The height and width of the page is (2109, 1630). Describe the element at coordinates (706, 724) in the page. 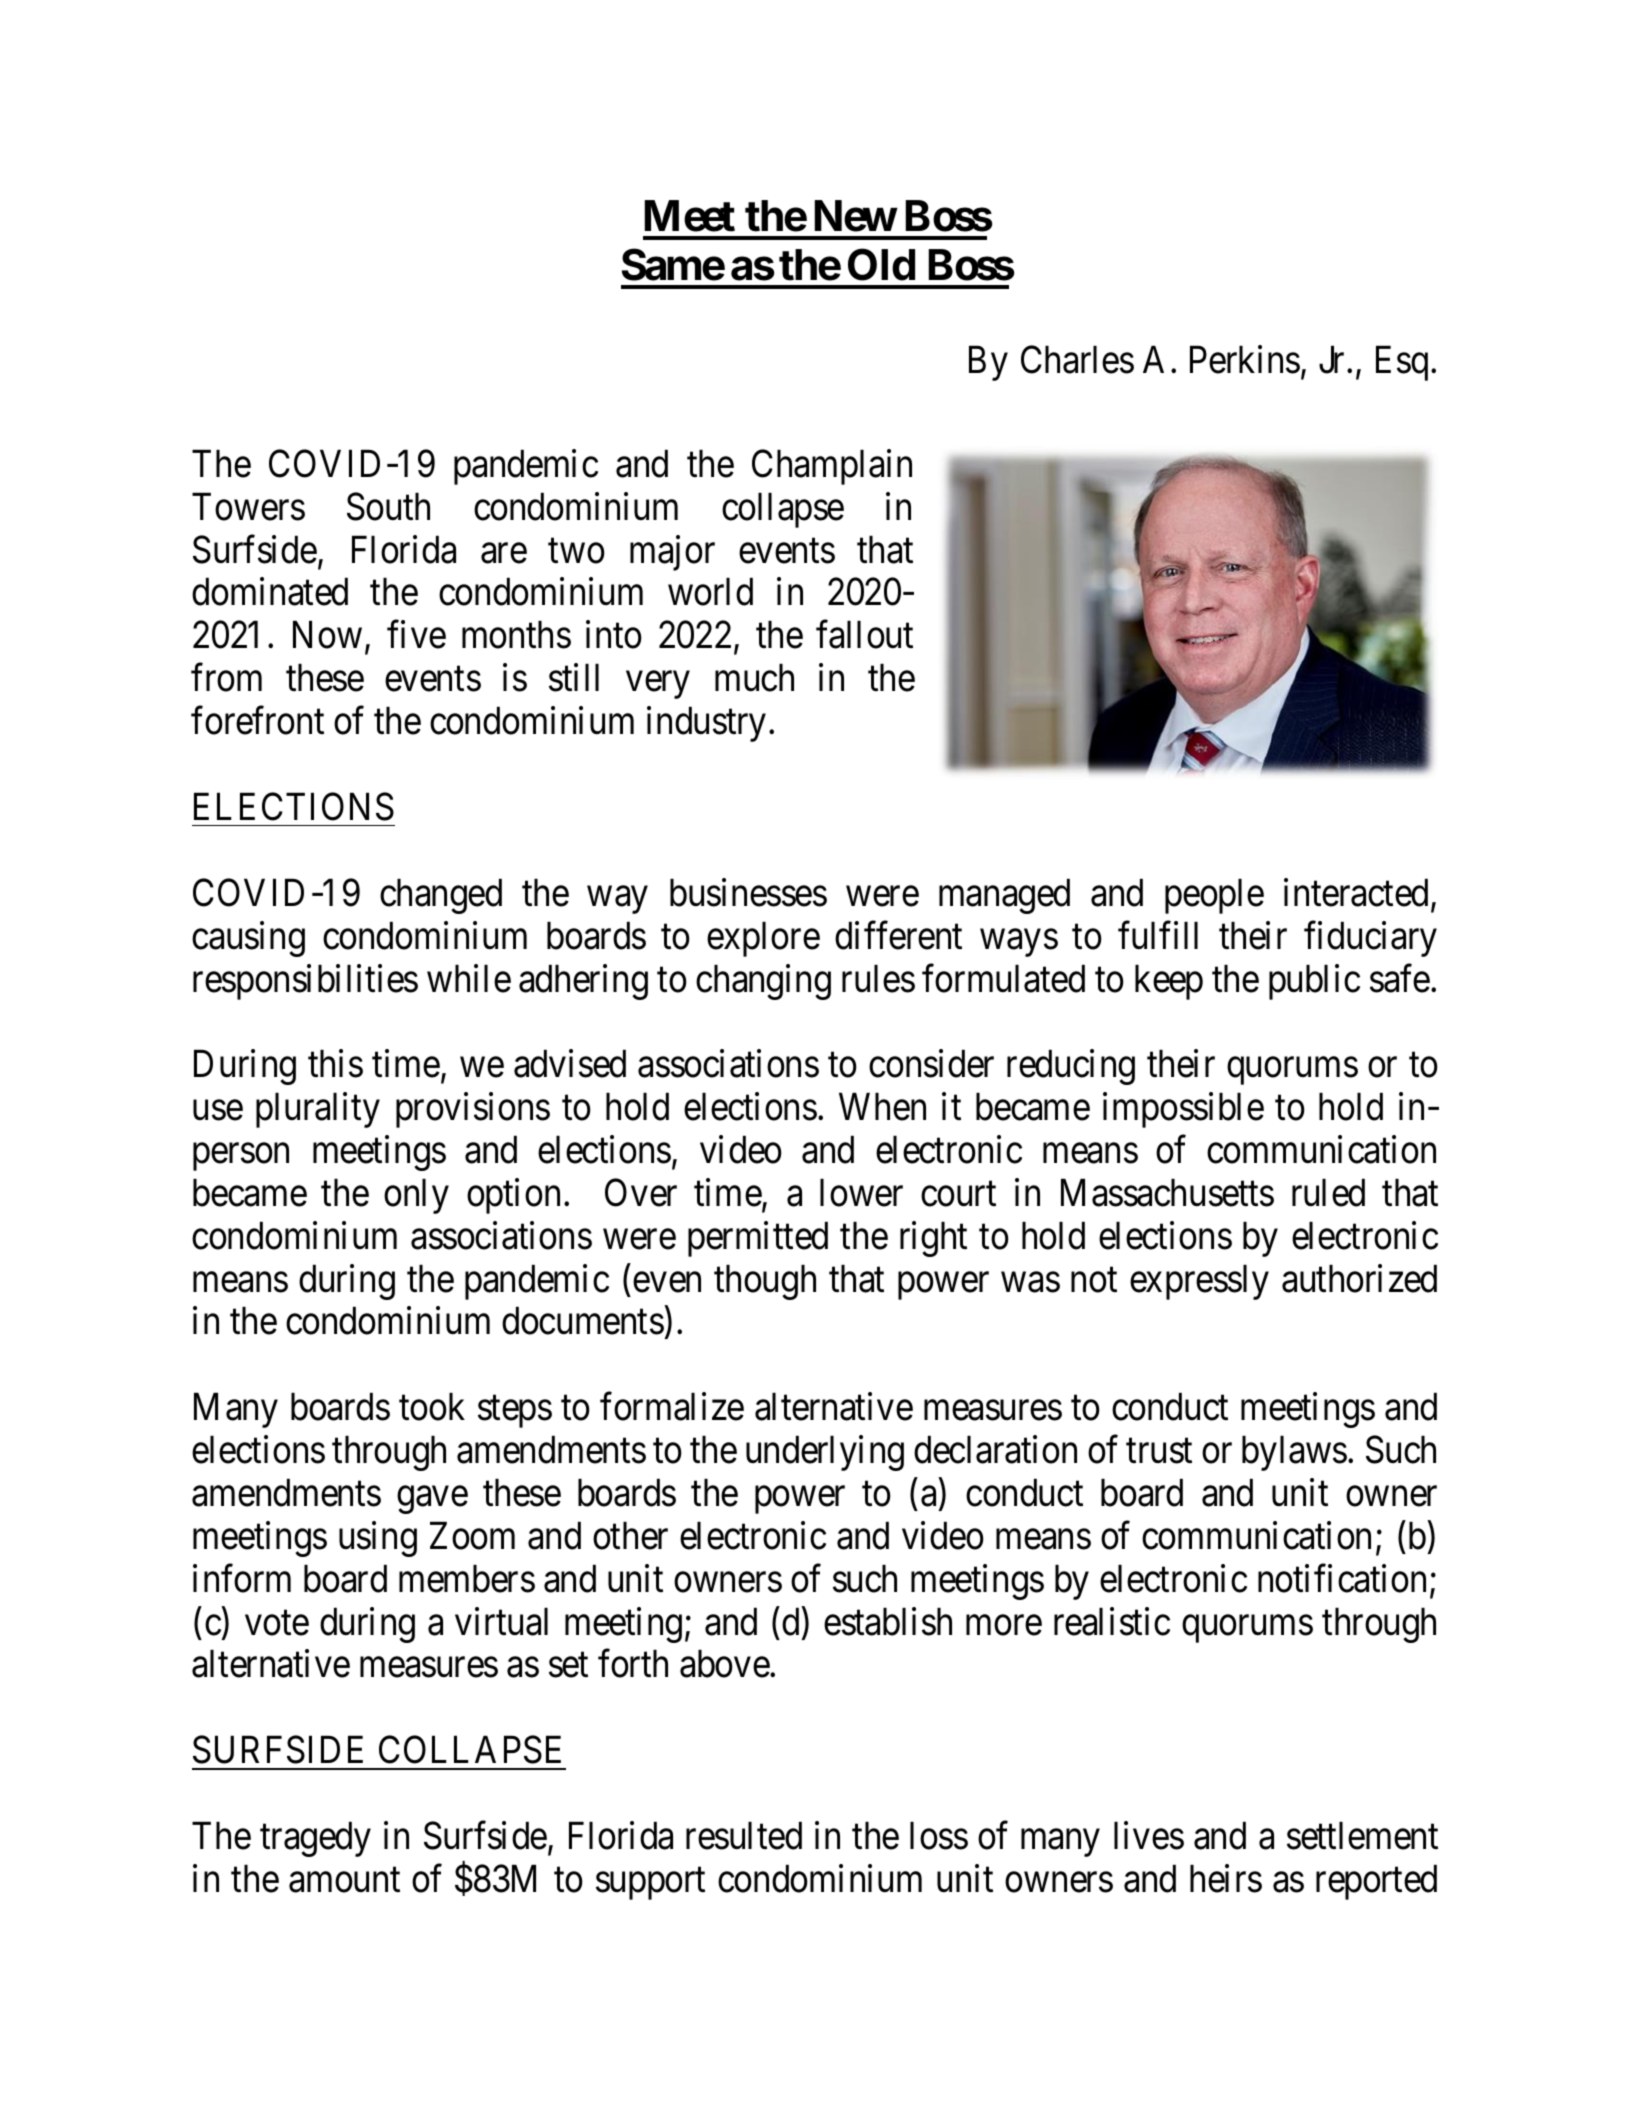

I see `industry` at that location.
